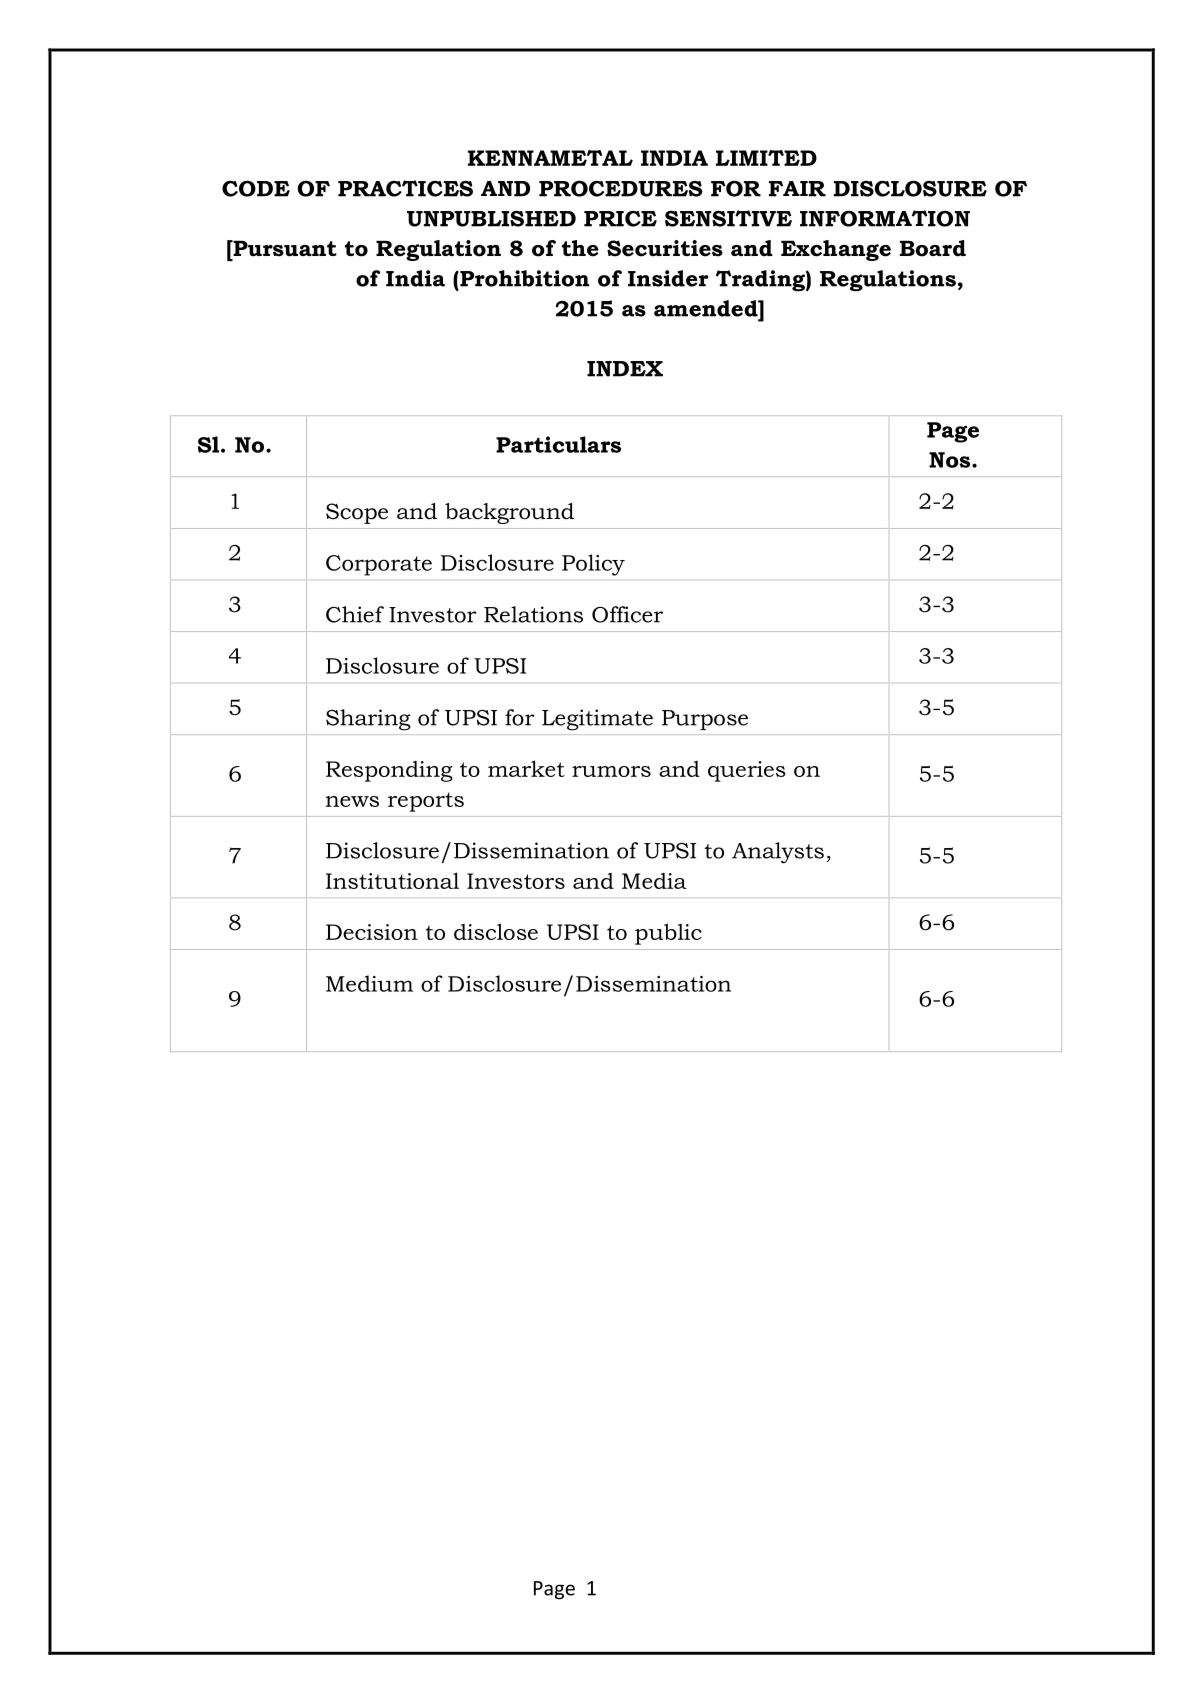  What do you see at coordinates (593, 565) in the image?
I see `Policy` at bounding box center [593, 565].
